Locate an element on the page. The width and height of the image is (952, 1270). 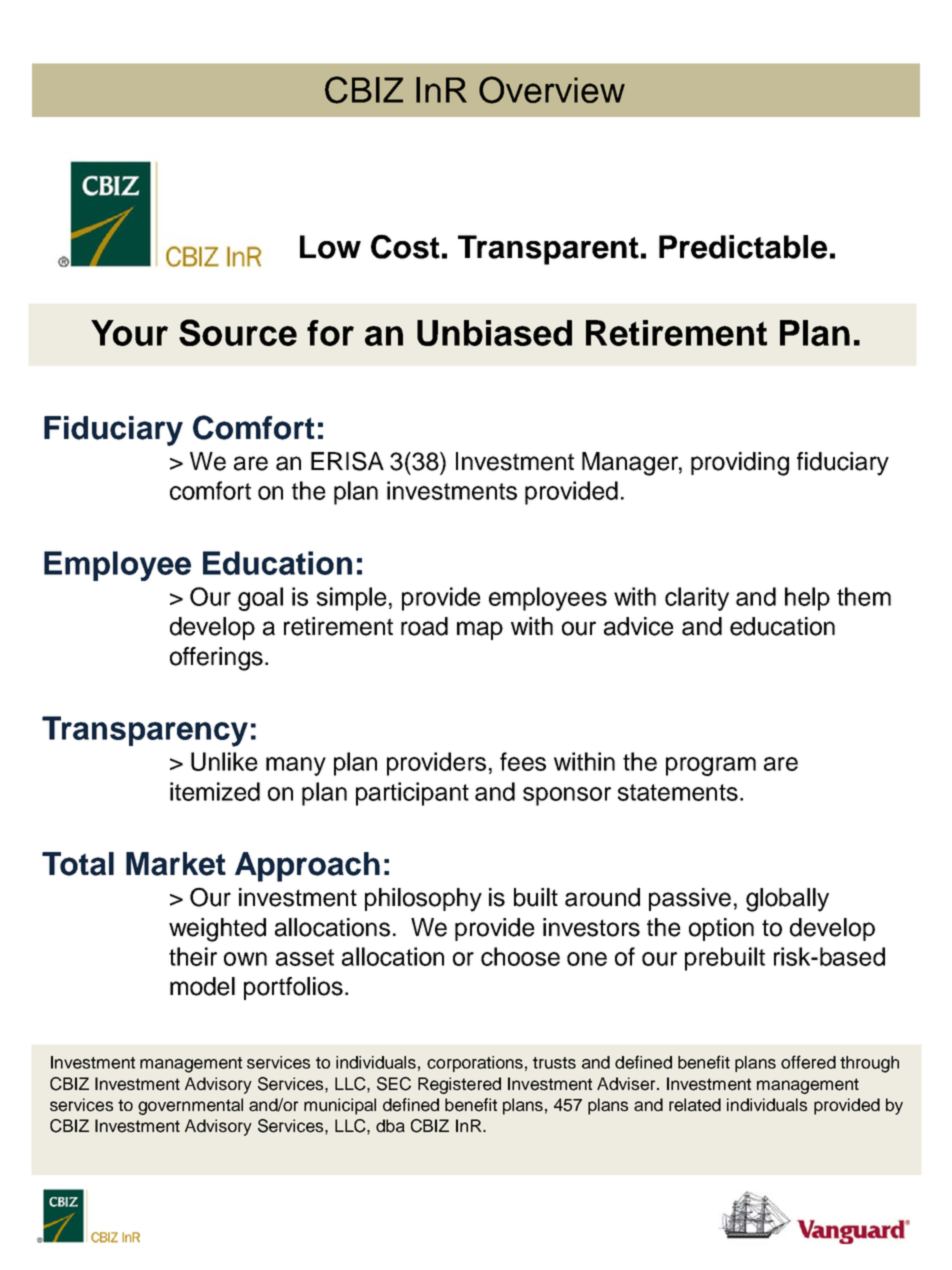
map is located at coordinates (480, 630).
